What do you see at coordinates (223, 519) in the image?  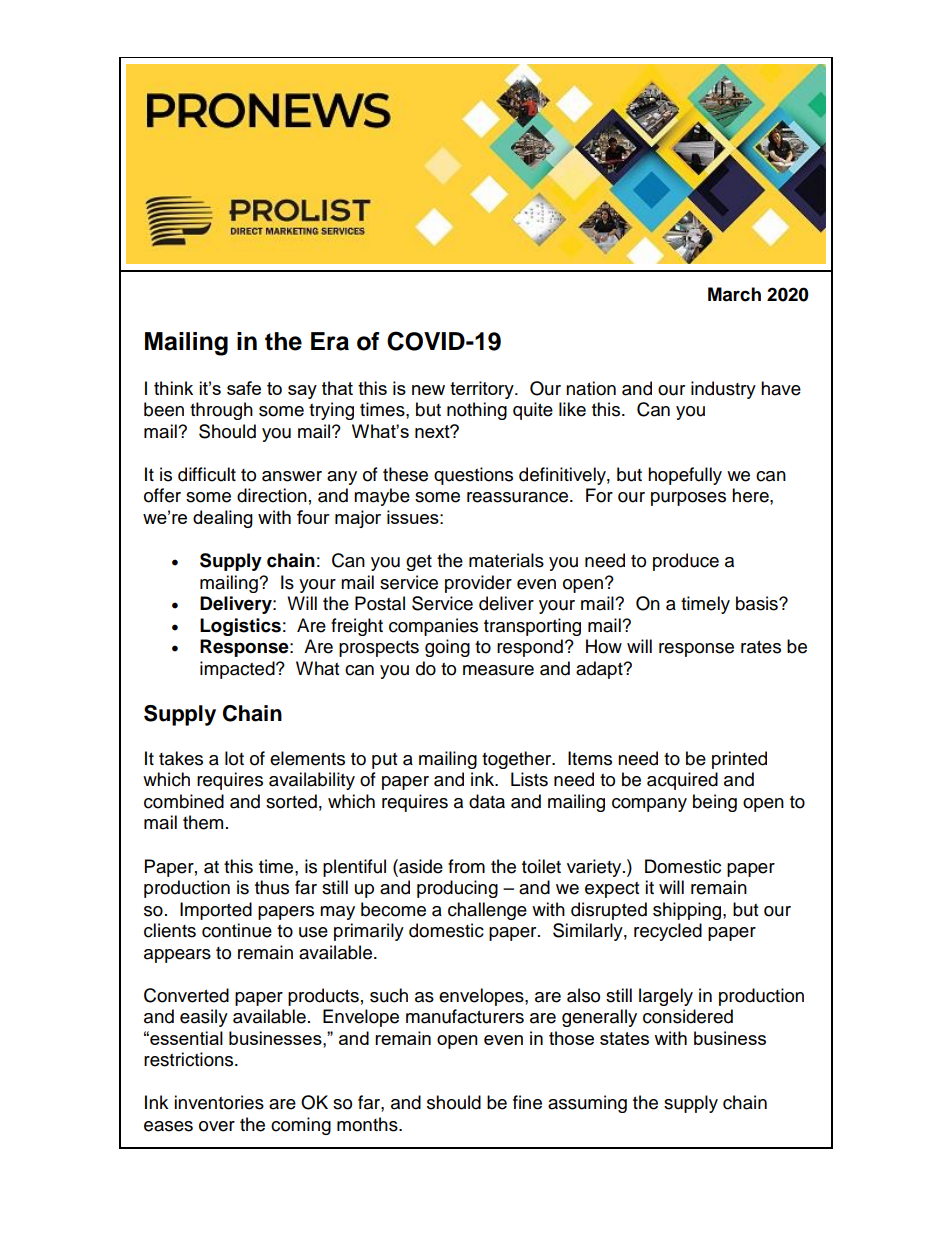 I see `dealing` at bounding box center [223, 519].
